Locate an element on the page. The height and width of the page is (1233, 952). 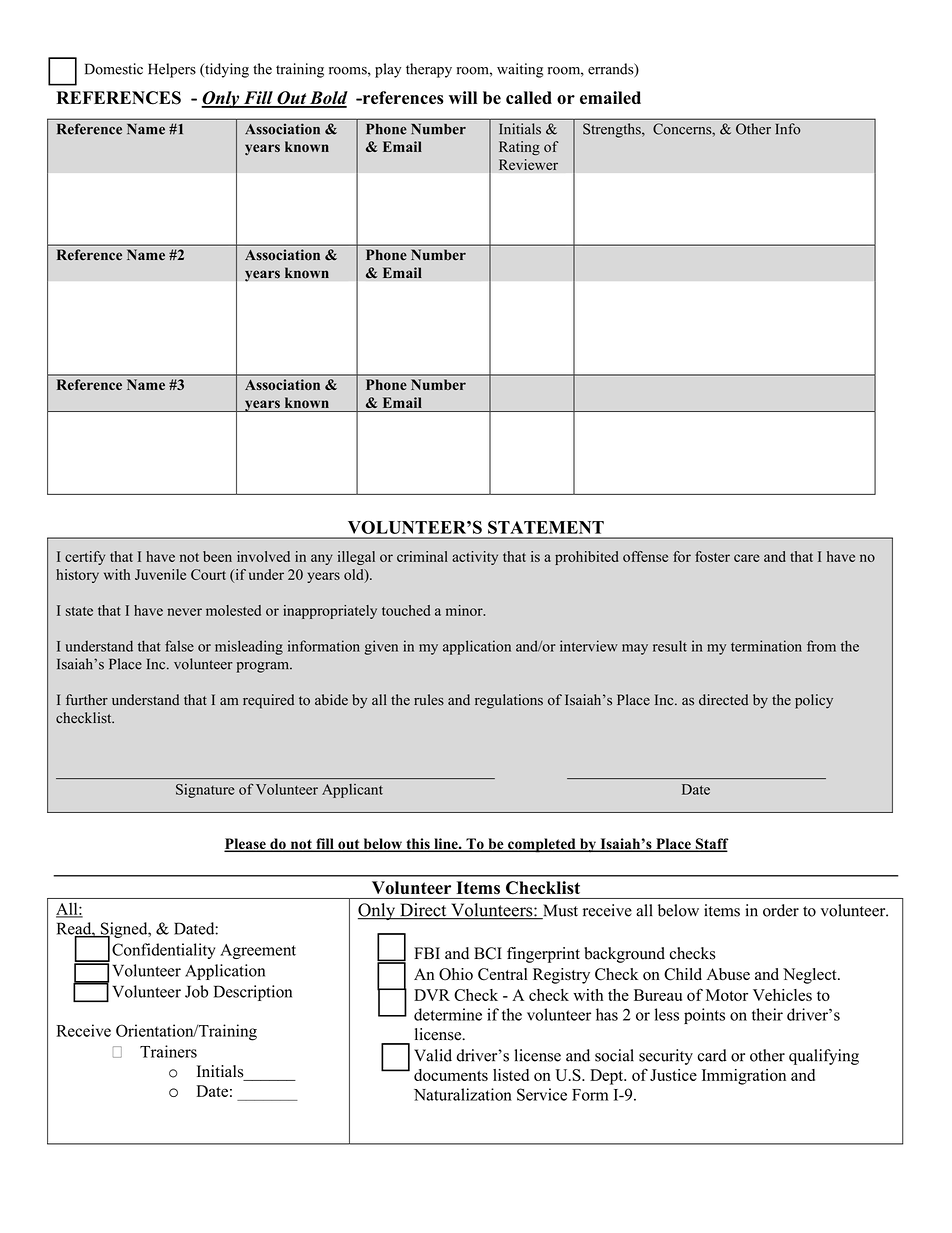
care is located at coordinates (746, 558).
